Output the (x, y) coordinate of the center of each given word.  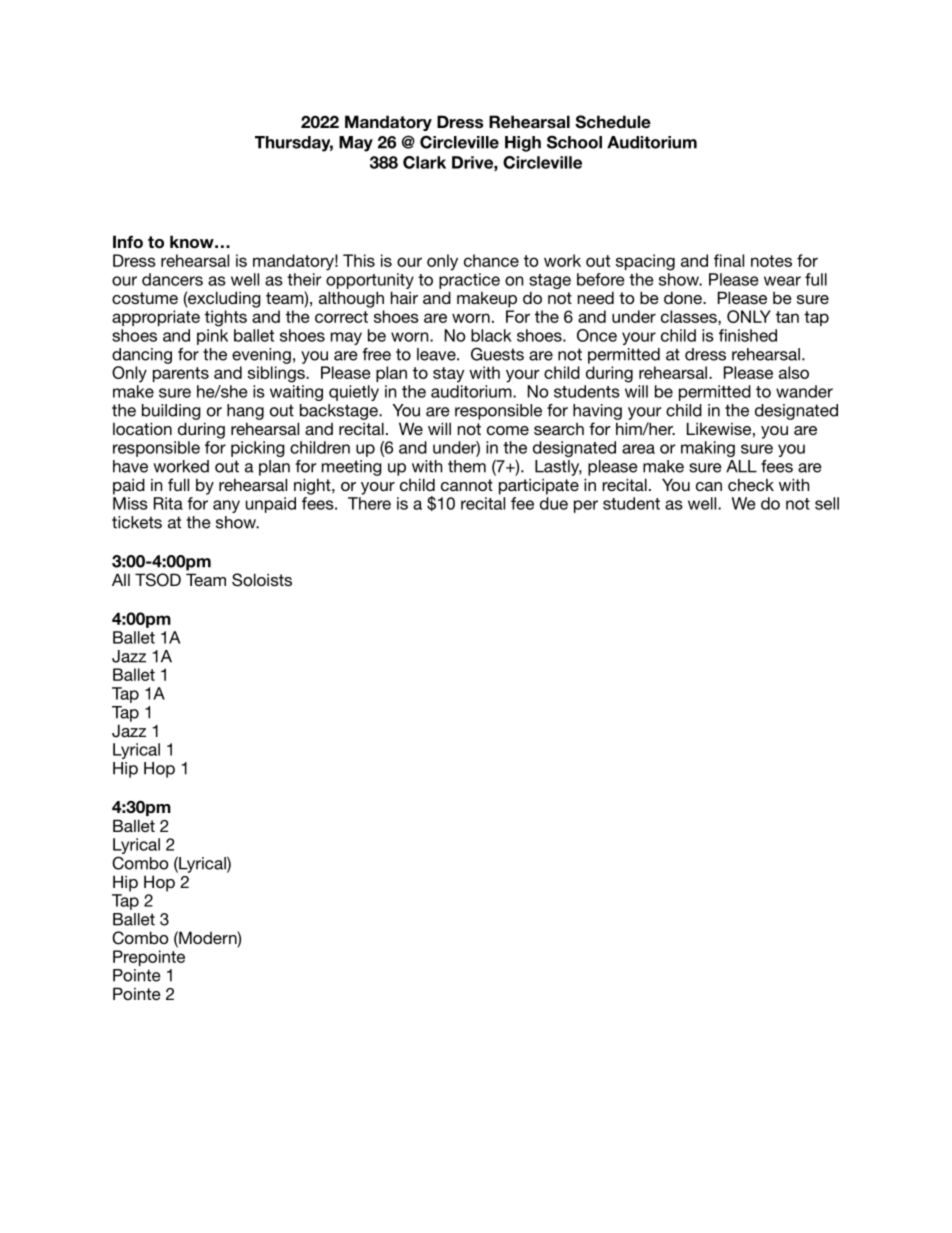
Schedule (613, 122)
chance (491, 260)
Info (128, 242)
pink (212, 337)
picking (258, 449)
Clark (424, 162)
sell (827, 503)
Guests (497, 354)
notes (771, 261)
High (523, 144)
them (467, 466)
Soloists (262, 580)
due (554, 503)
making (708, 449)
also (794, 372)
